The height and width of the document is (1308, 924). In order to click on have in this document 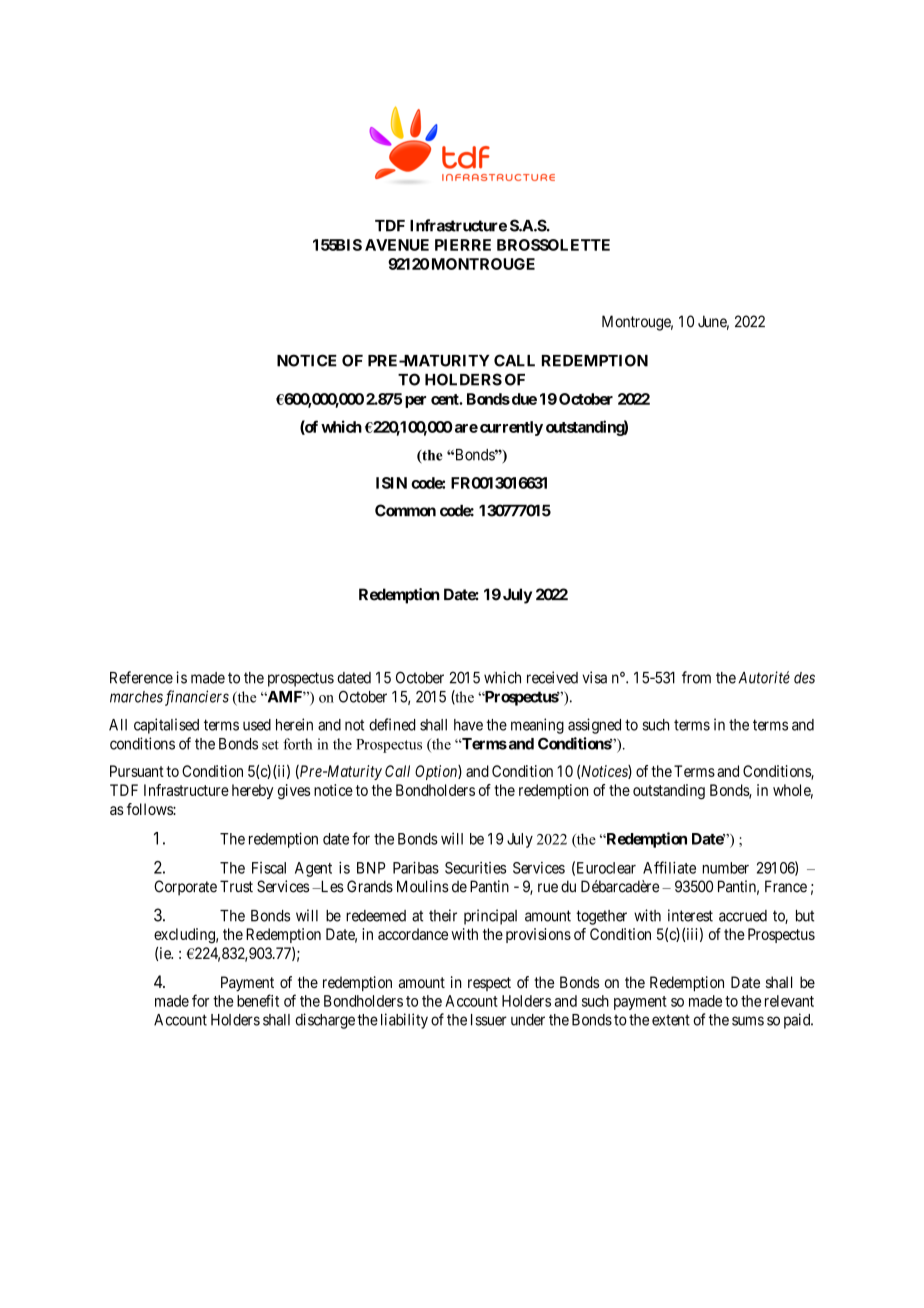, I will do `click(468, 725)`.
